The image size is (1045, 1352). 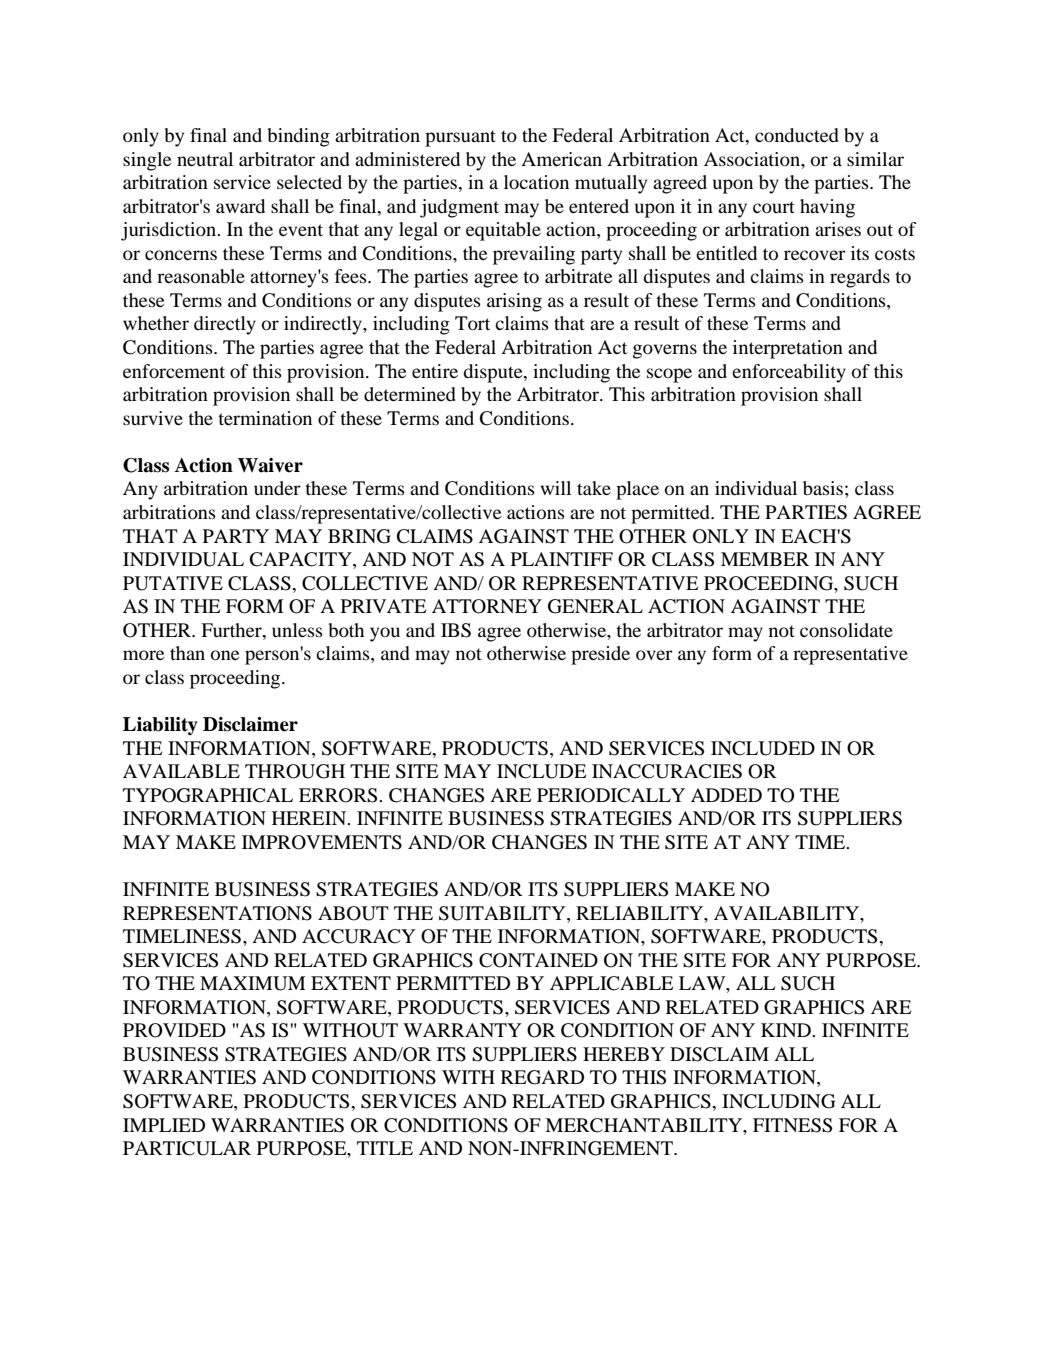 I want to click on neutral, so click(x=205, y=159).
